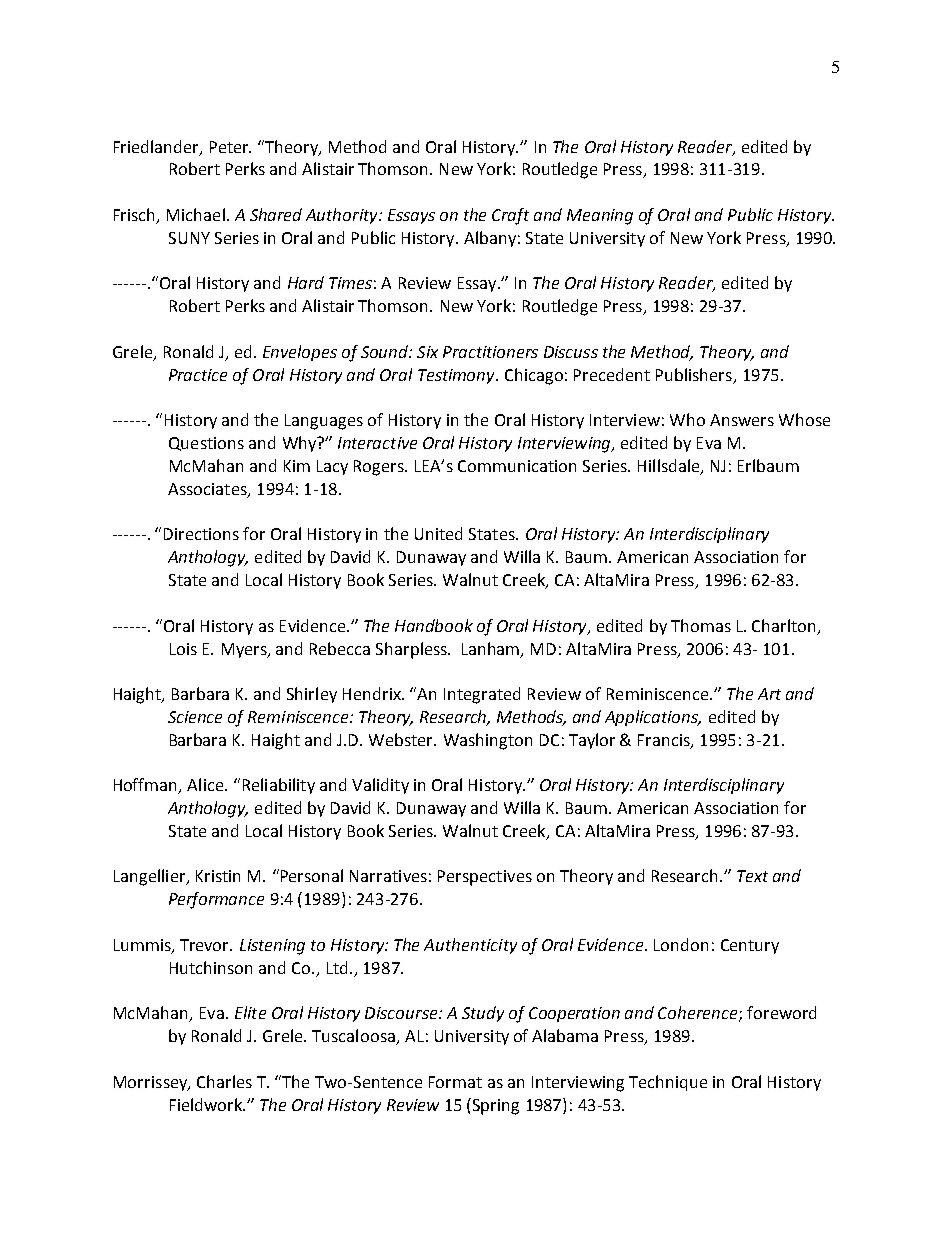 The image size is (952, 1233). I want to click on Craft, so click(510, 216).
